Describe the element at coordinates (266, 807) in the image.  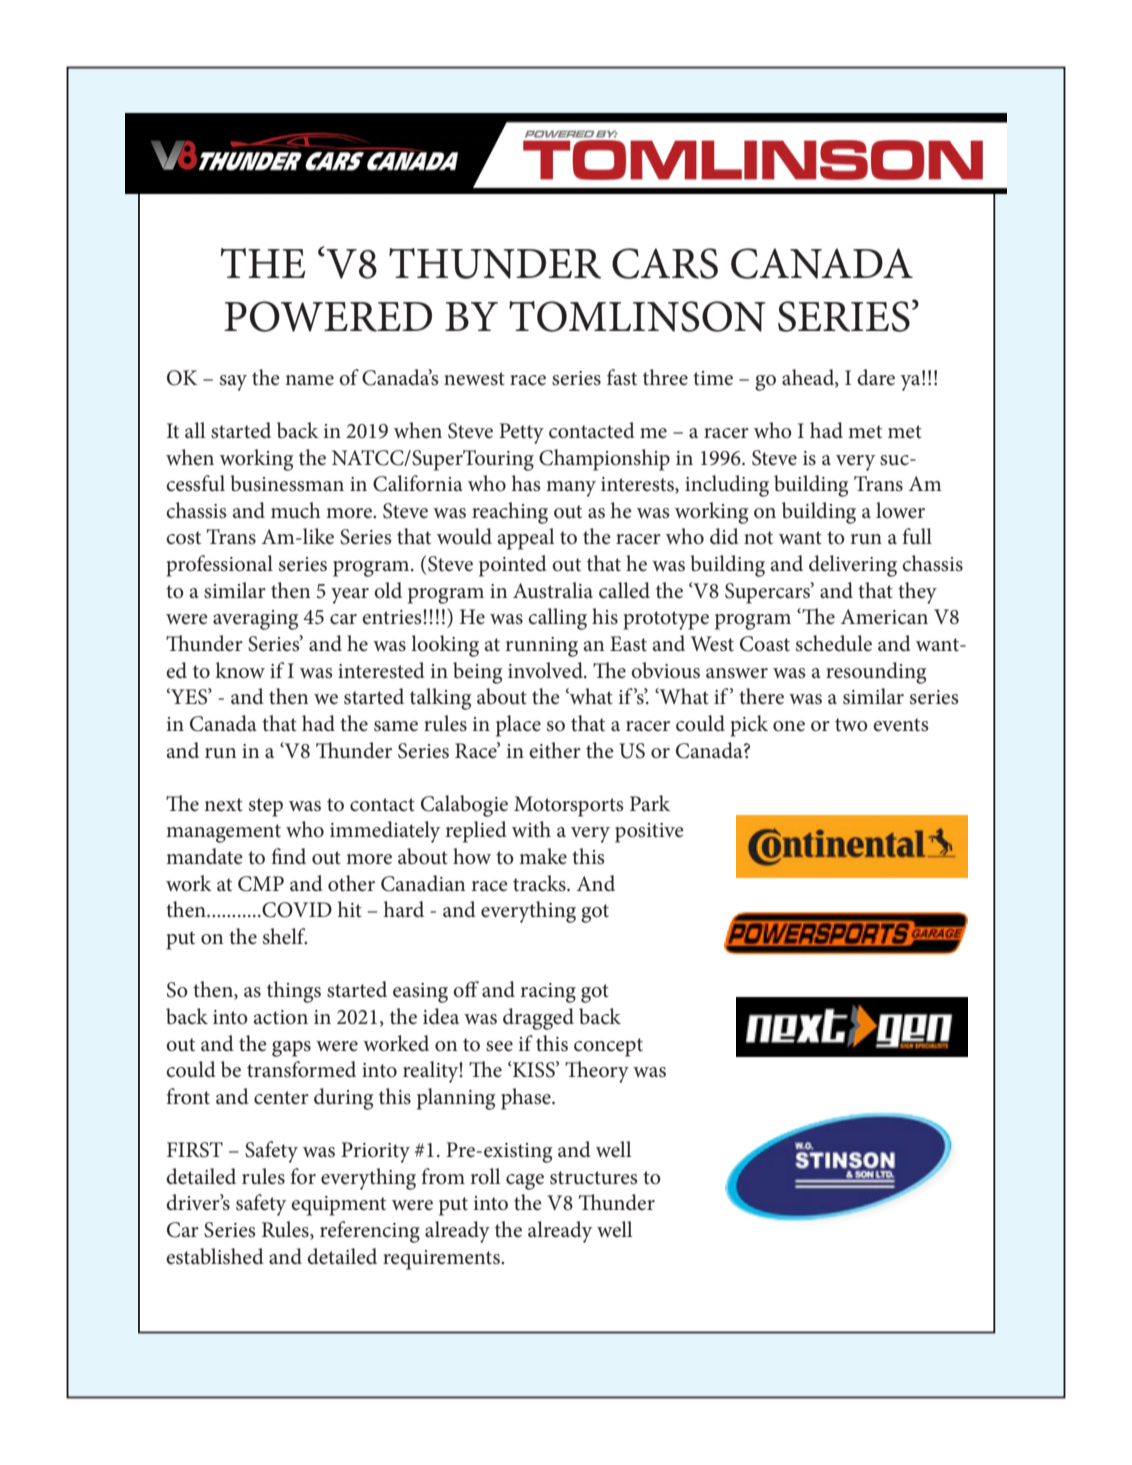
I see `step` at that location.
